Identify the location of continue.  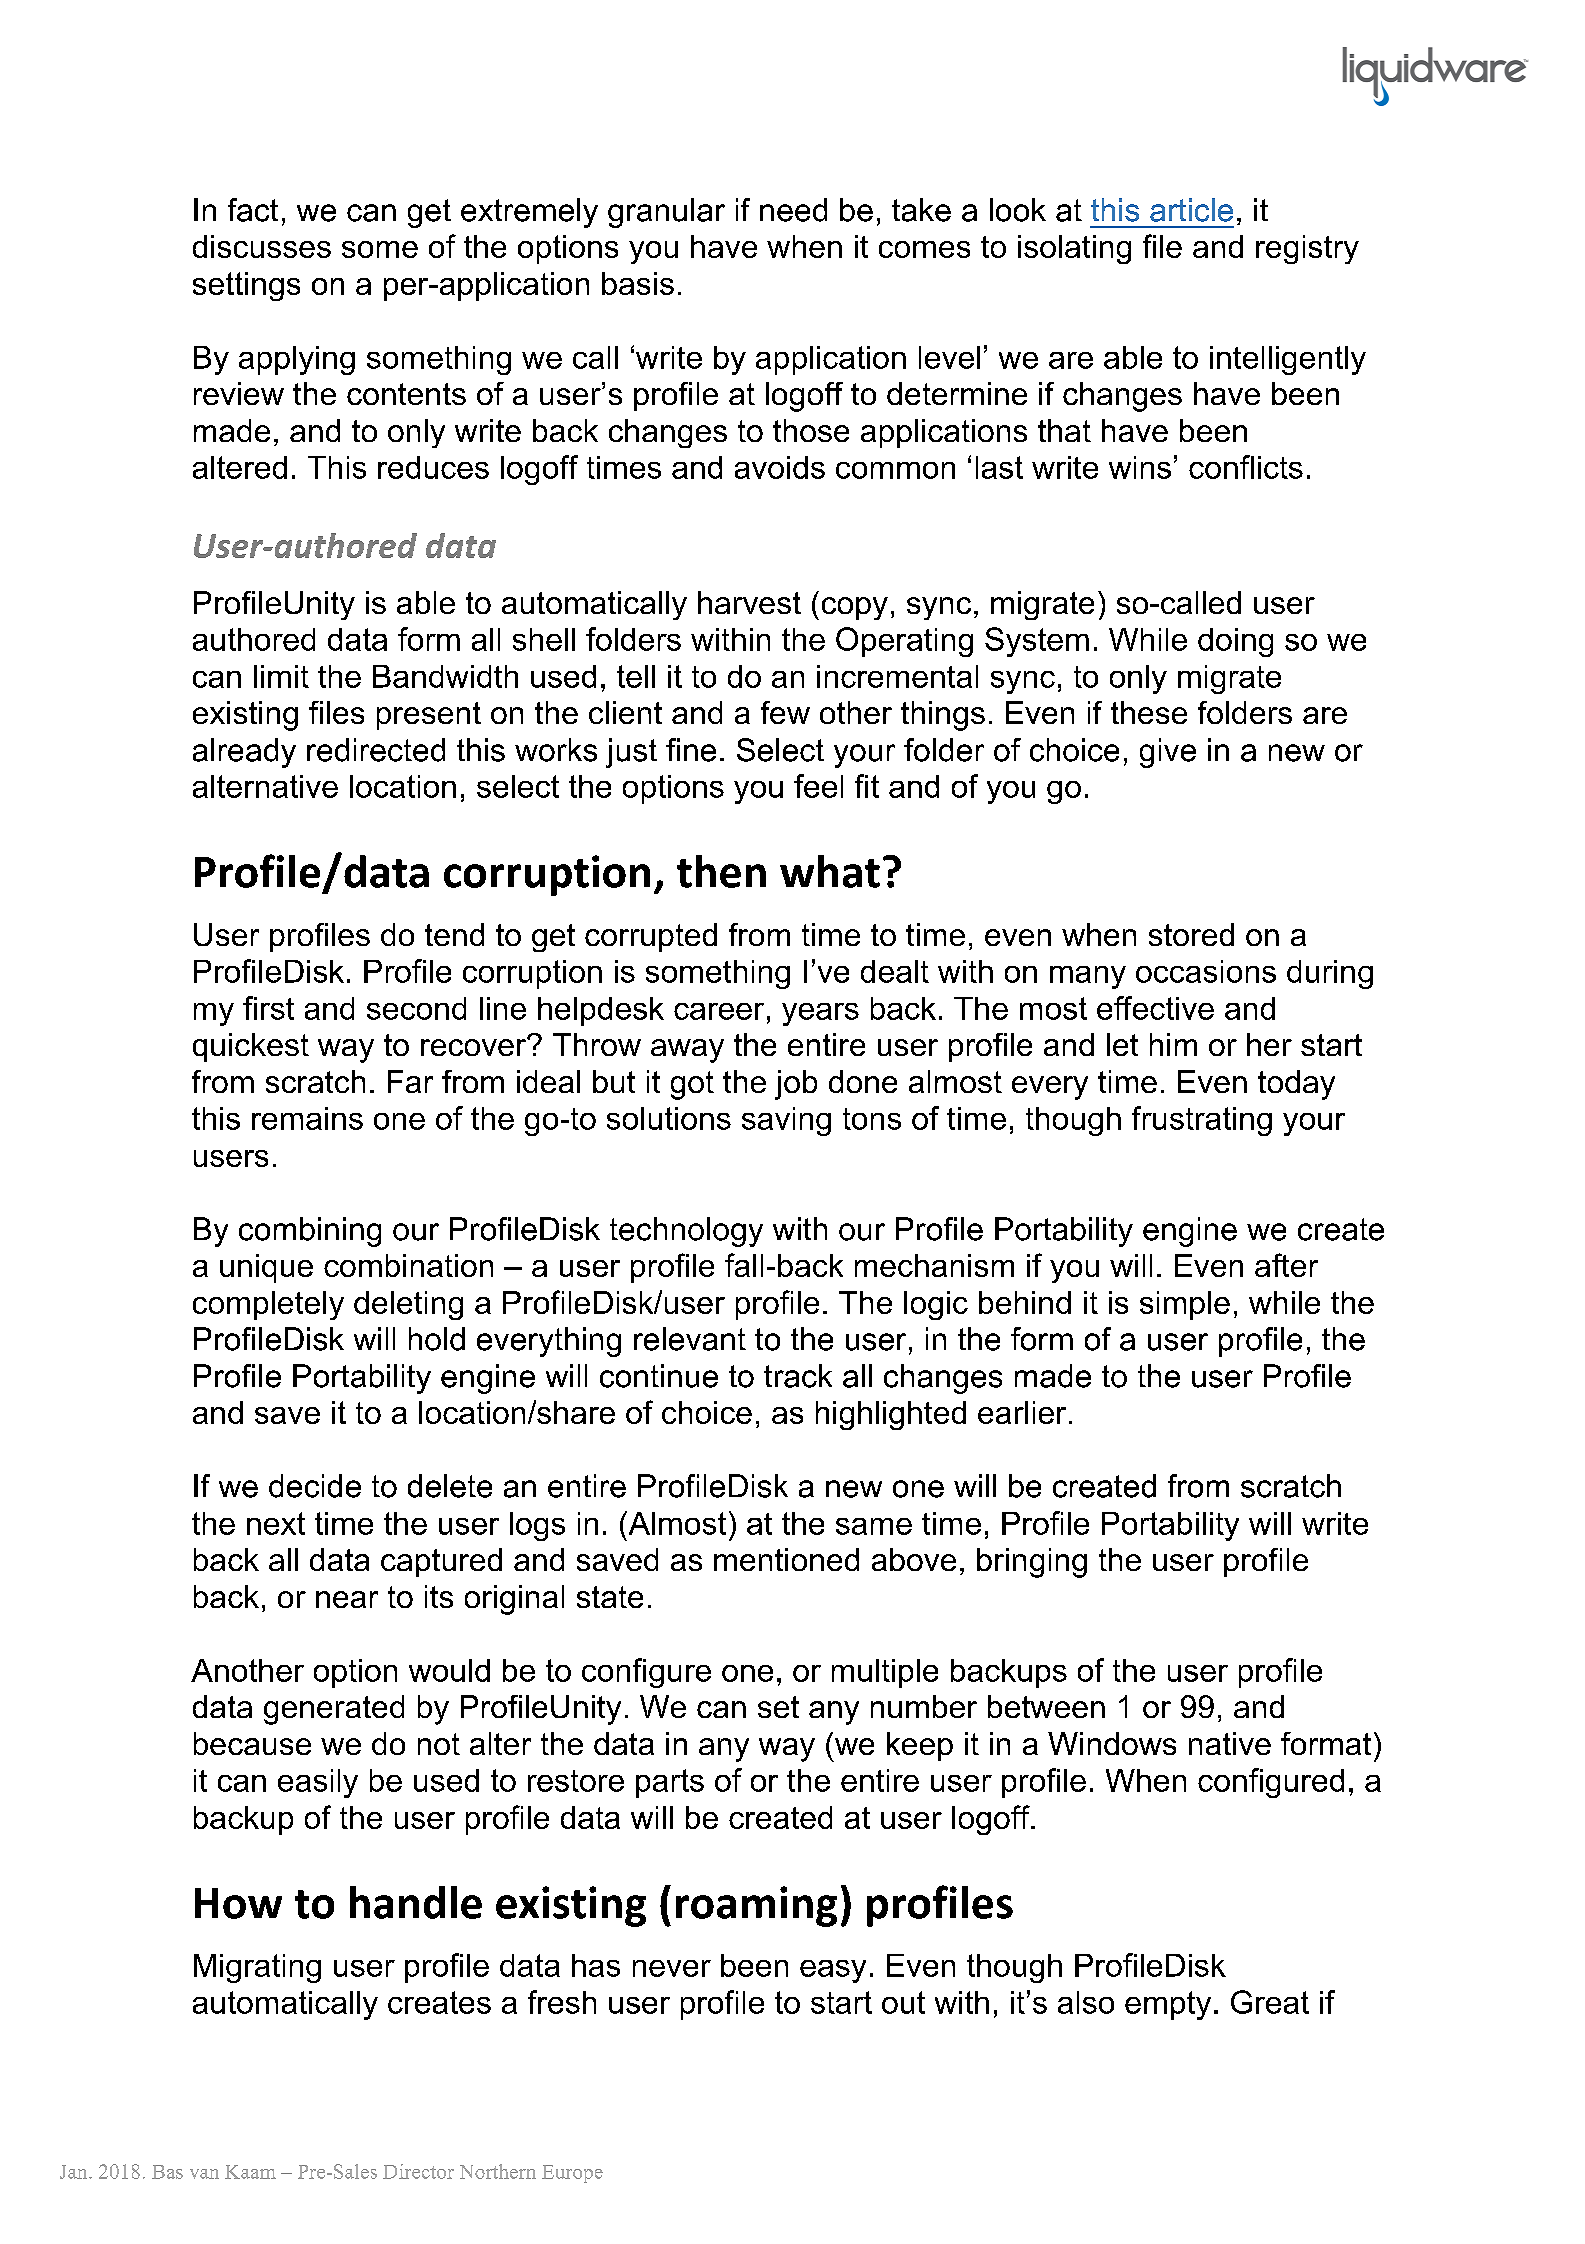
(659, 1376).
